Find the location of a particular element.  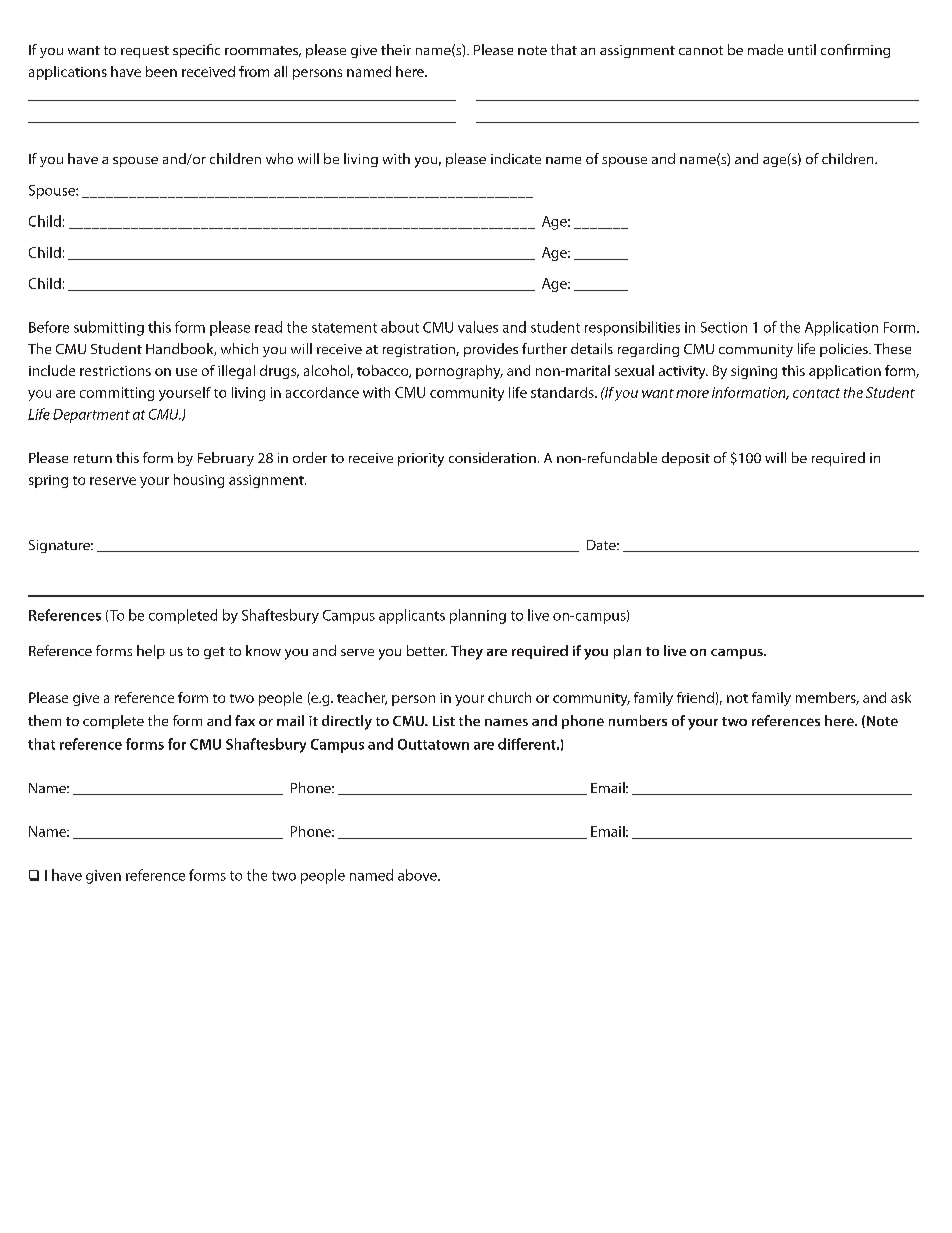

deposit is located at coordinates (686, 459).
